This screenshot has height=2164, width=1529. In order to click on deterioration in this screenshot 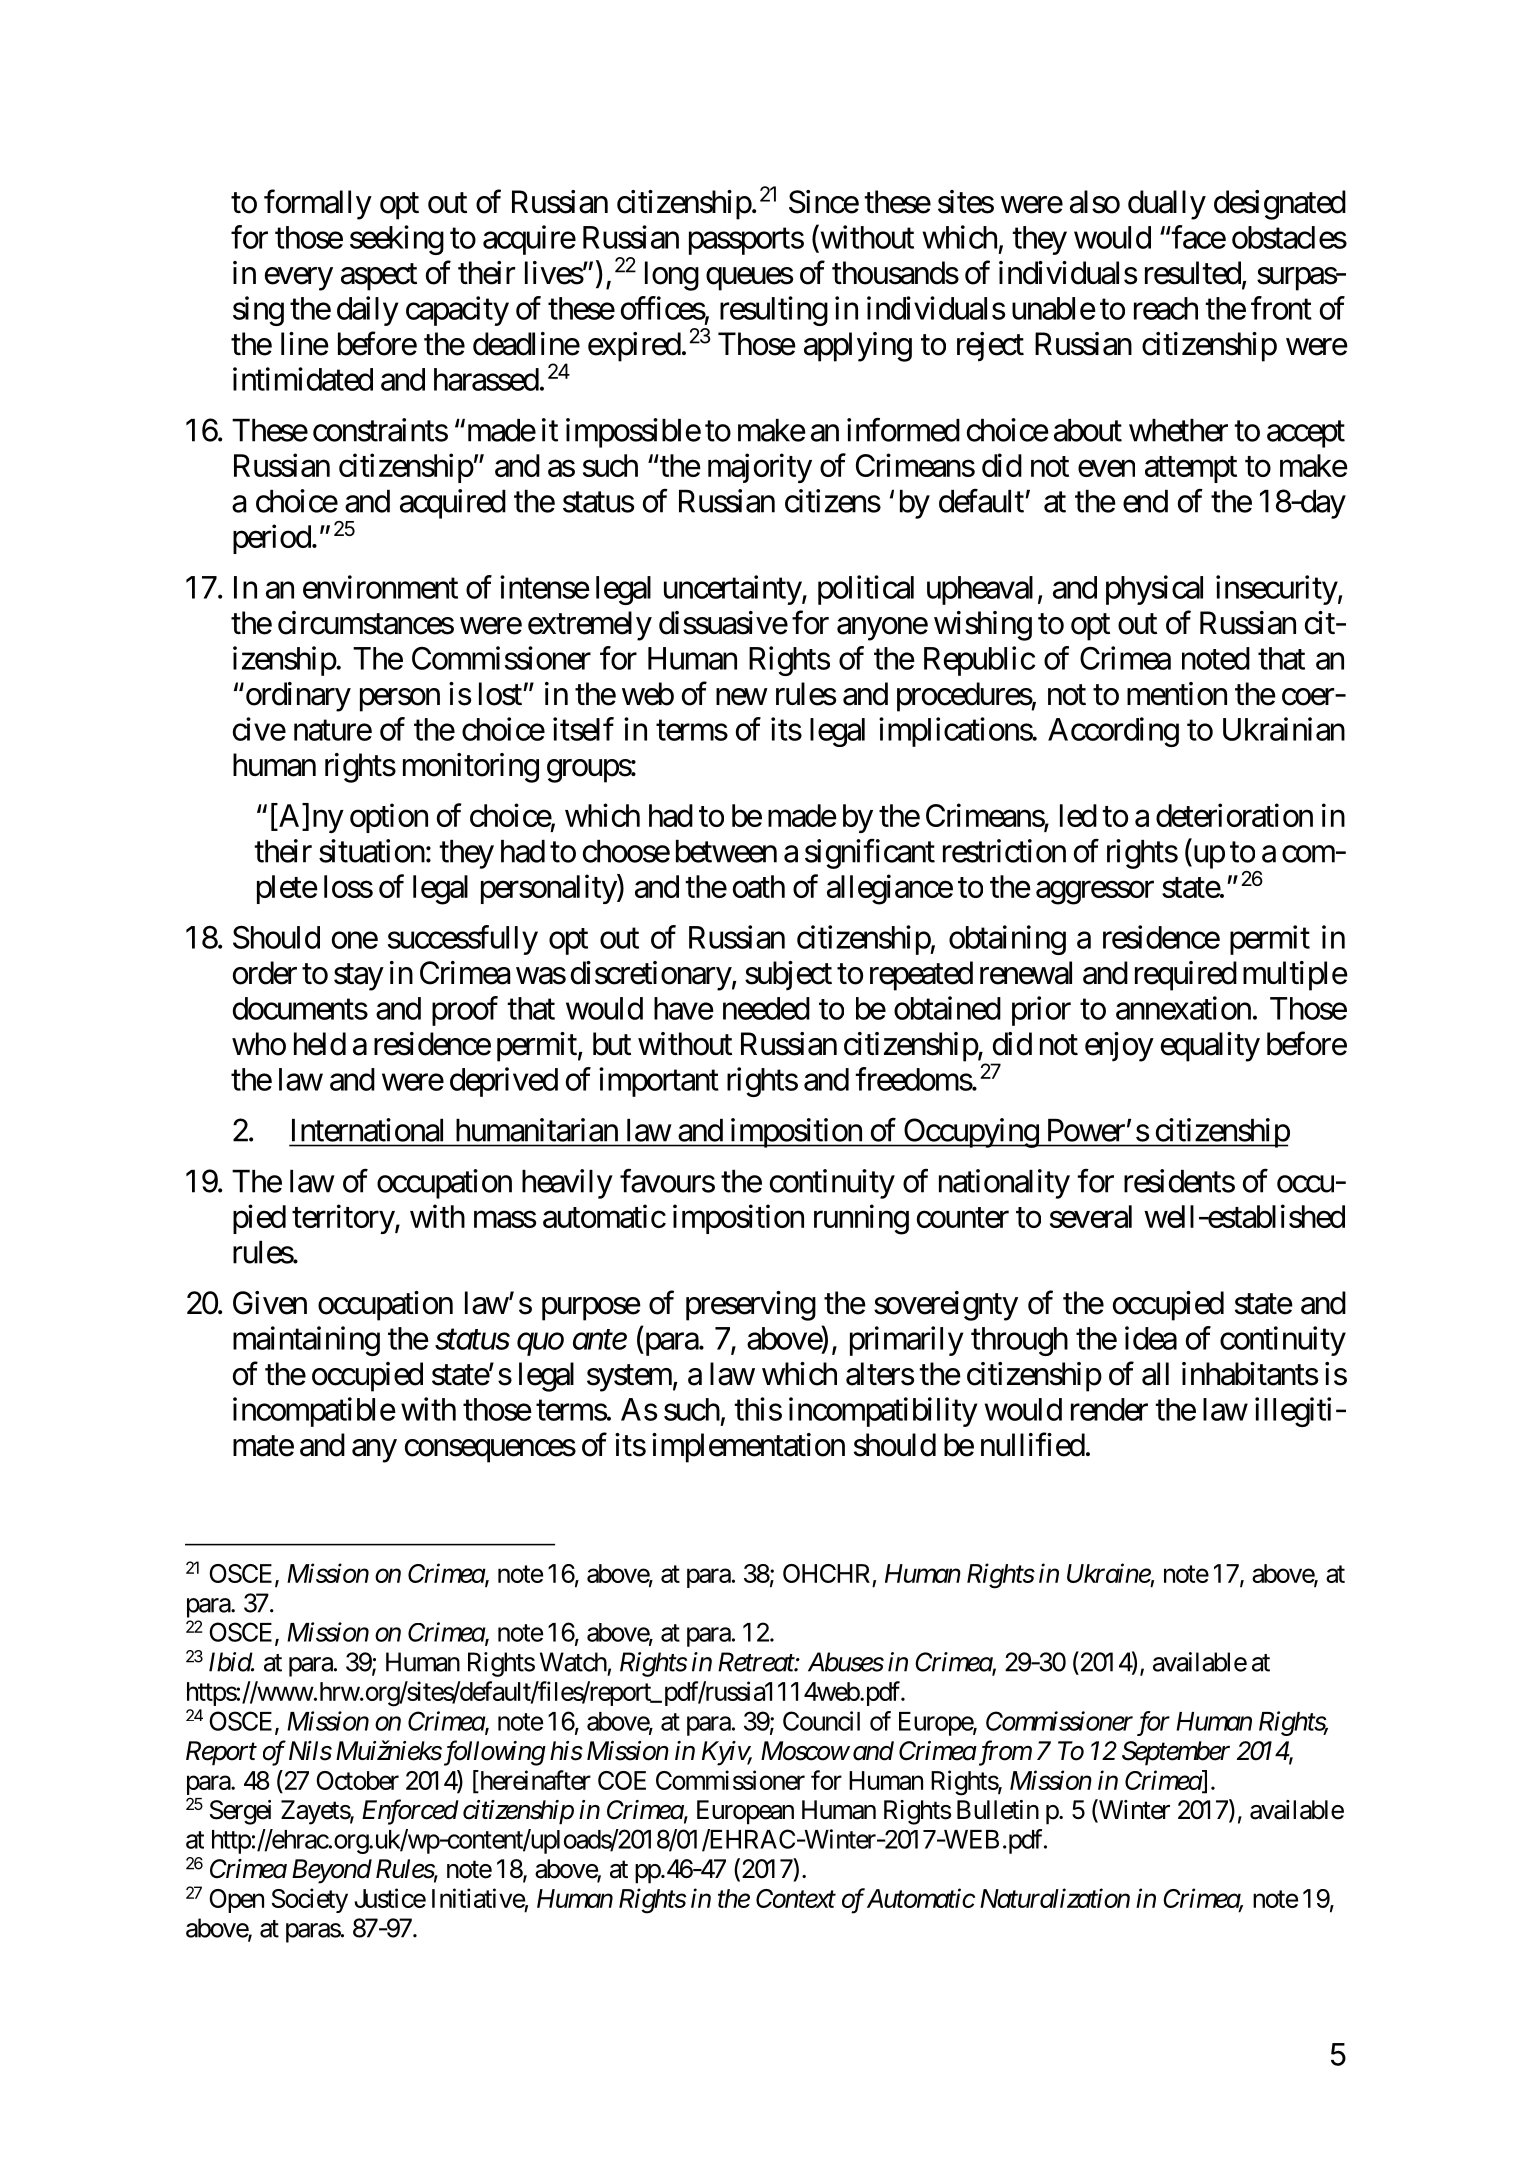, I will do `click(1234, 815)`.
